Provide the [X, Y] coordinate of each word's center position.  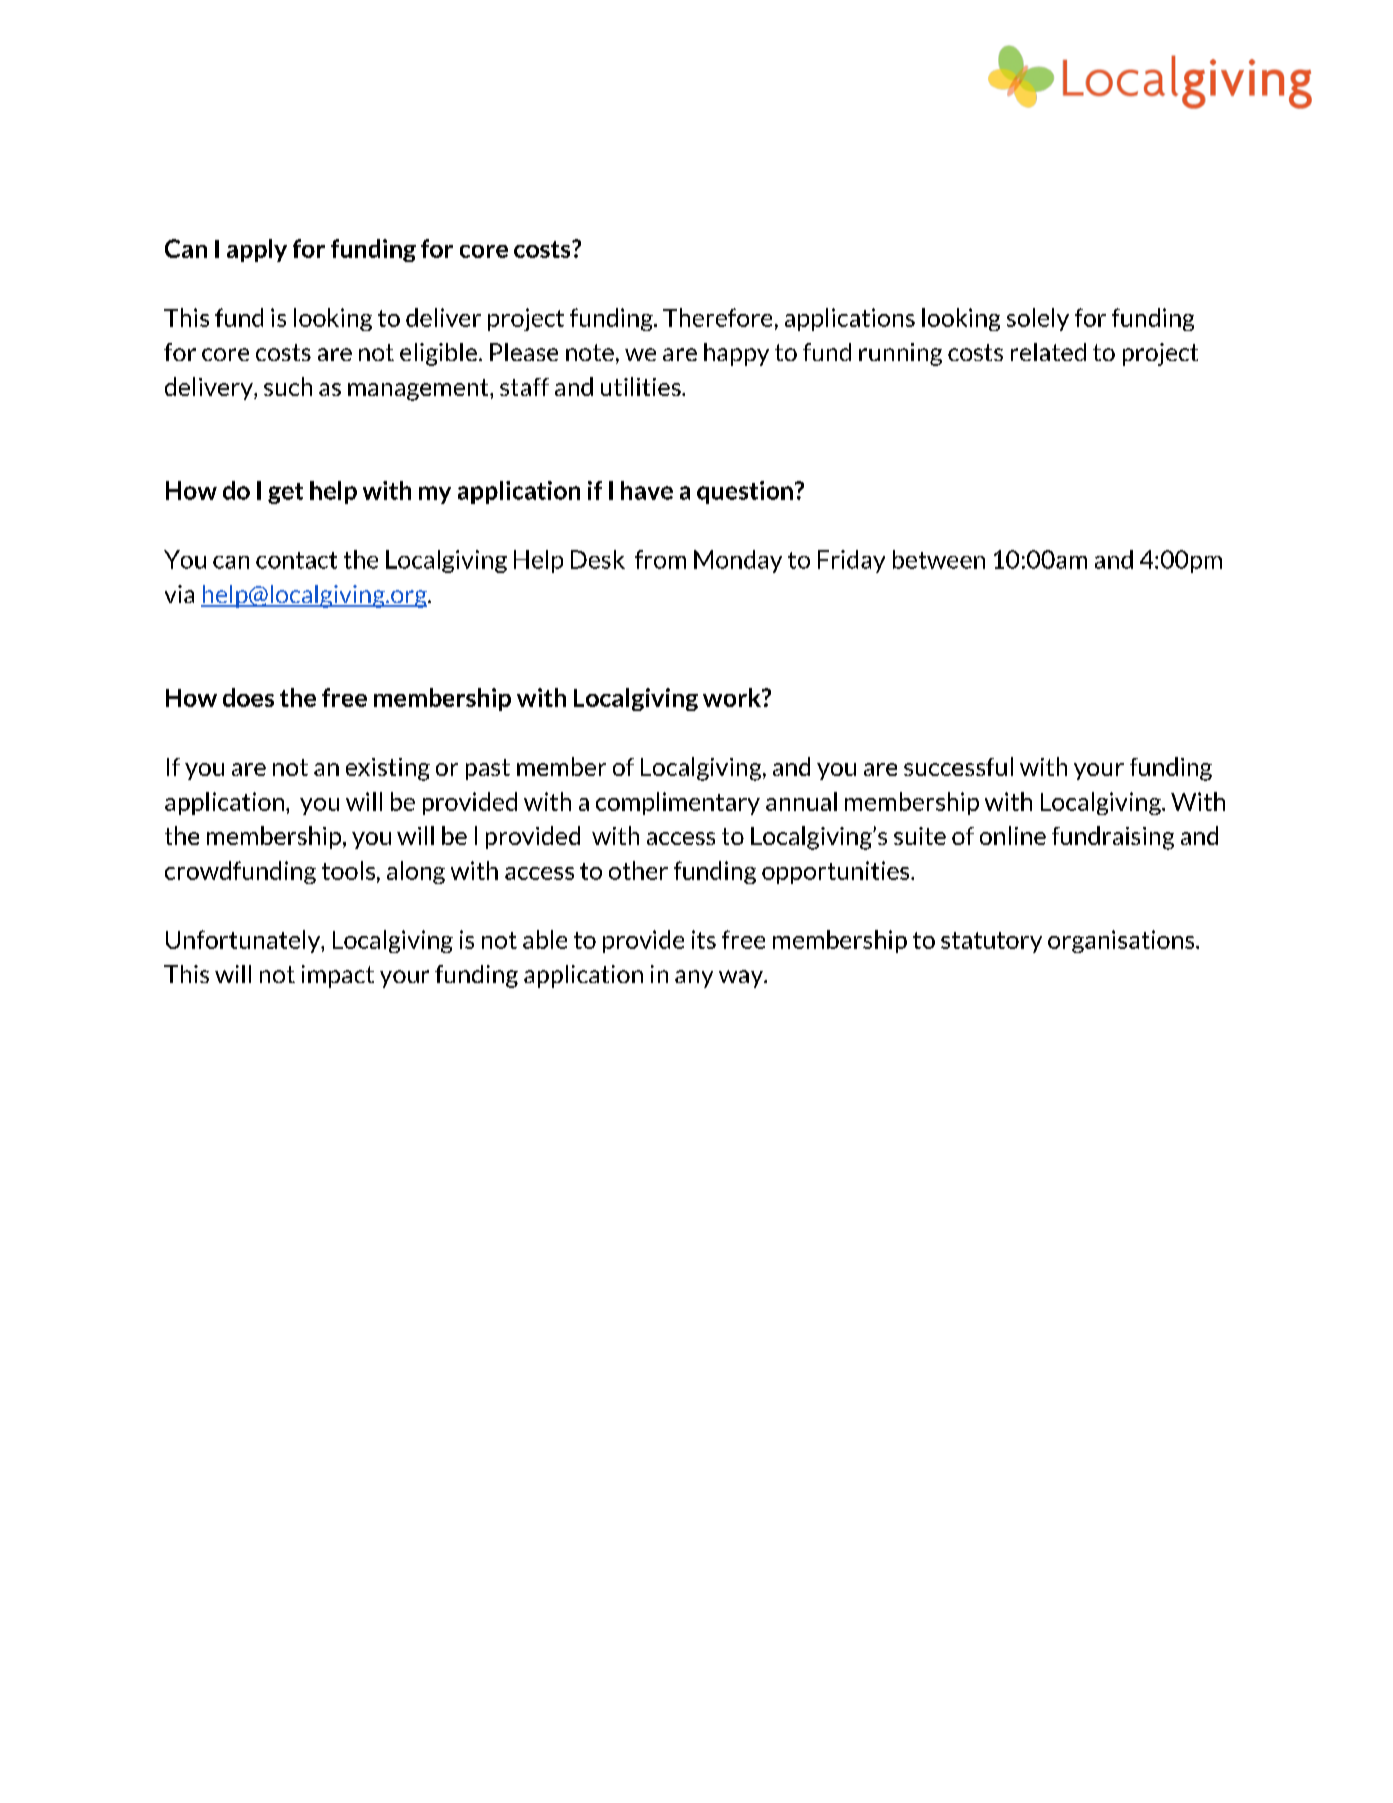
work [733, 697]
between [939, 559]
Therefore [717, 317]
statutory [991, 942]
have [647, 490]
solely [1038, 319]
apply [257, 250]
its [704, 939]
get [285, 493]
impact [338, 976]
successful [958, 766]
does [248, 697]
